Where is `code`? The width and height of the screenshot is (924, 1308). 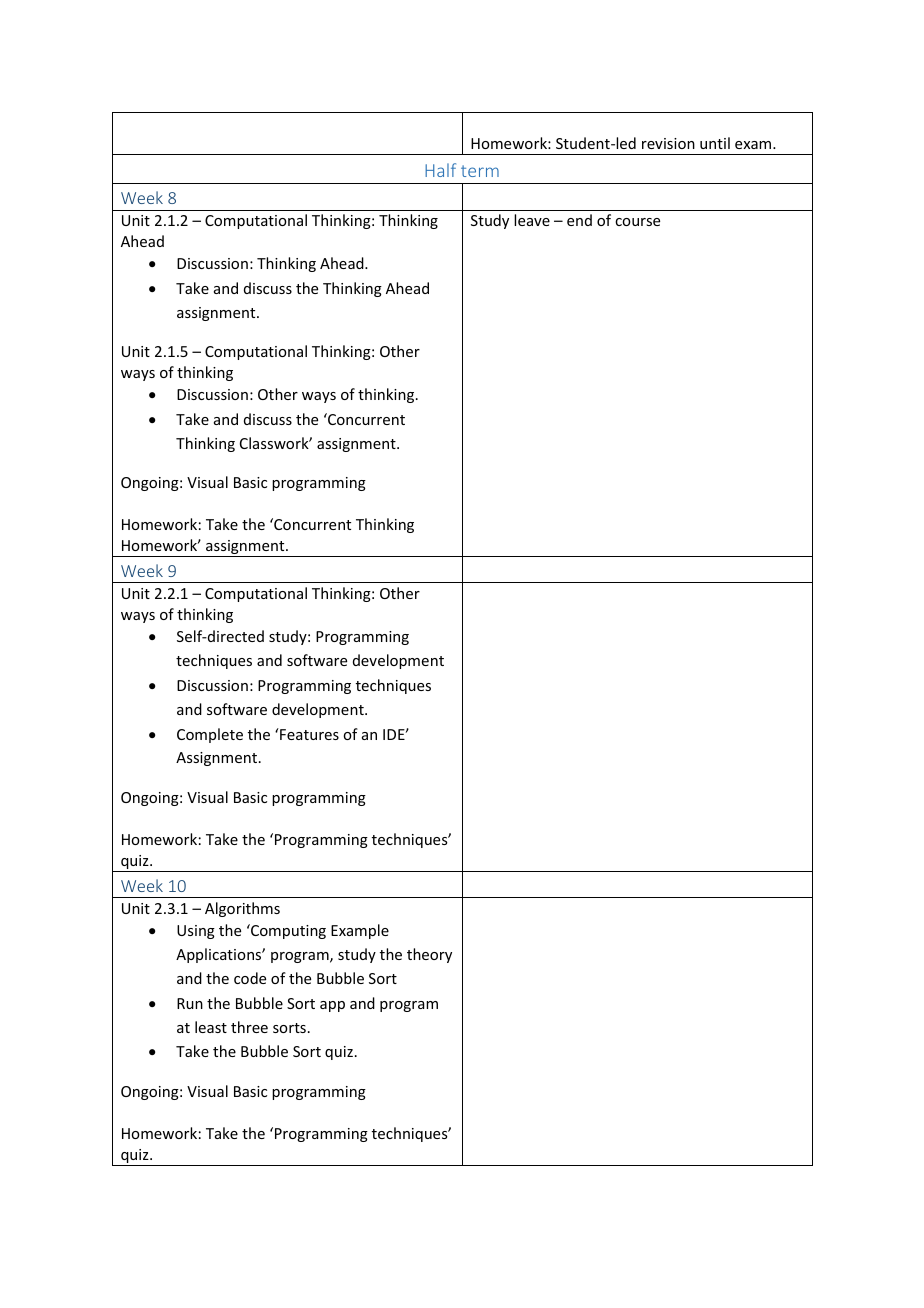
code is located at coordinates (250, 978).
